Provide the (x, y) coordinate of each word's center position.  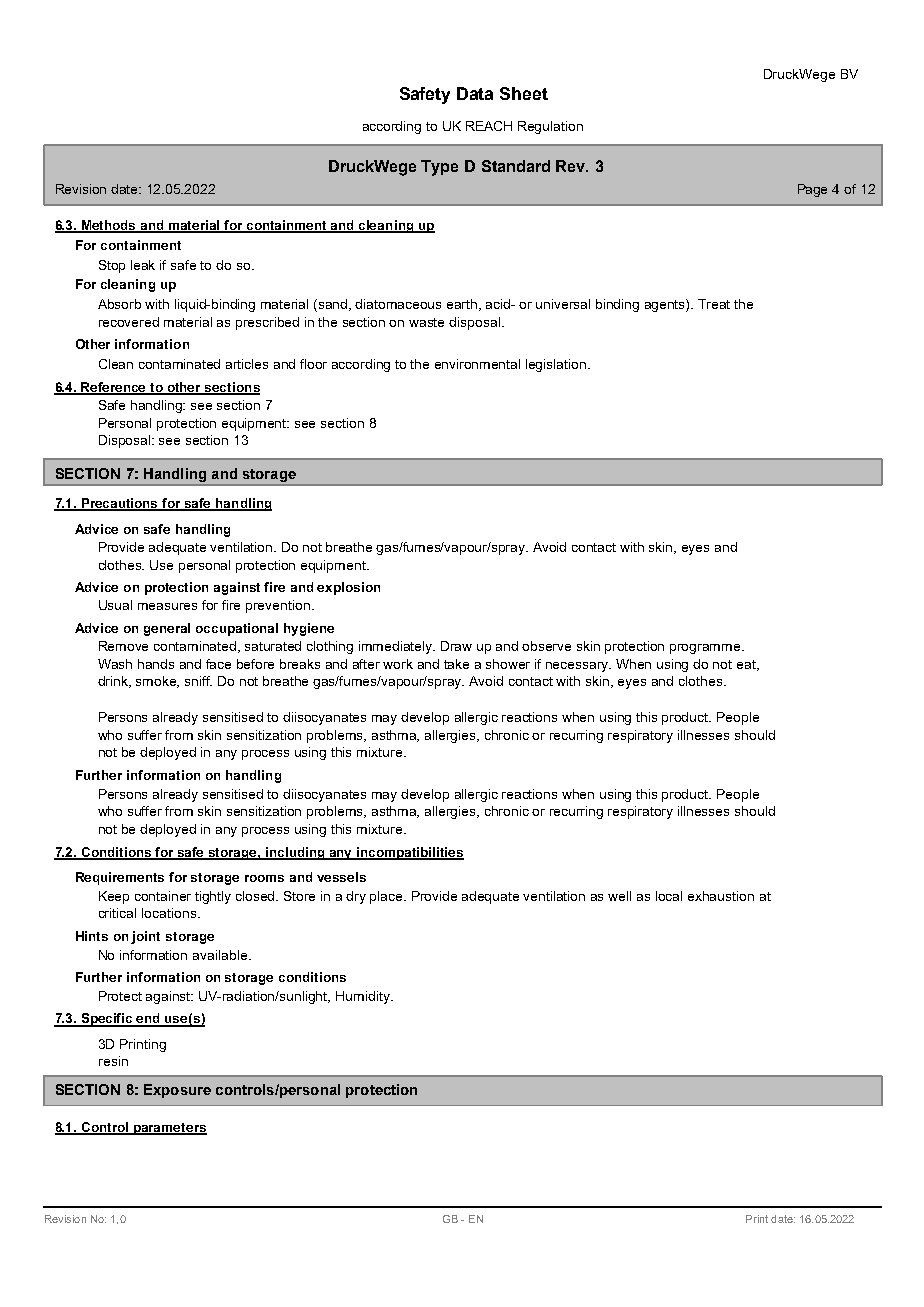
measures (167, 606)
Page (812, 190)
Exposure (177, 1091)
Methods (109, 226)
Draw (456, 646)
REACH (489, 126)
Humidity (364, 997)
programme (706, 649)
